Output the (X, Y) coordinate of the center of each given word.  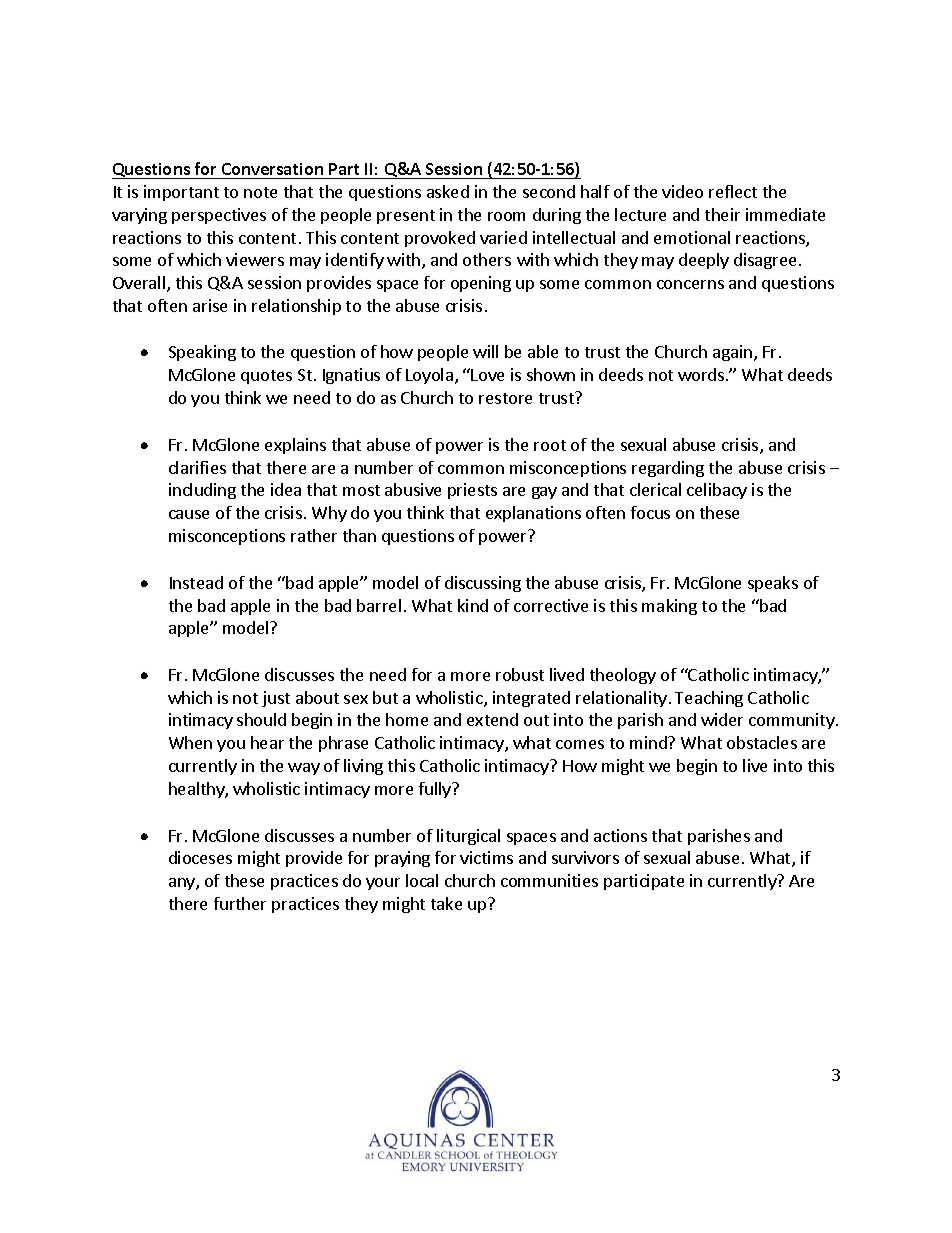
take (446, 903)
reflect (733, 191)
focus (650, 512)
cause (189, 514)
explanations (533, 514)
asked (448, 191)
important (181, 193)
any (183, 884)
